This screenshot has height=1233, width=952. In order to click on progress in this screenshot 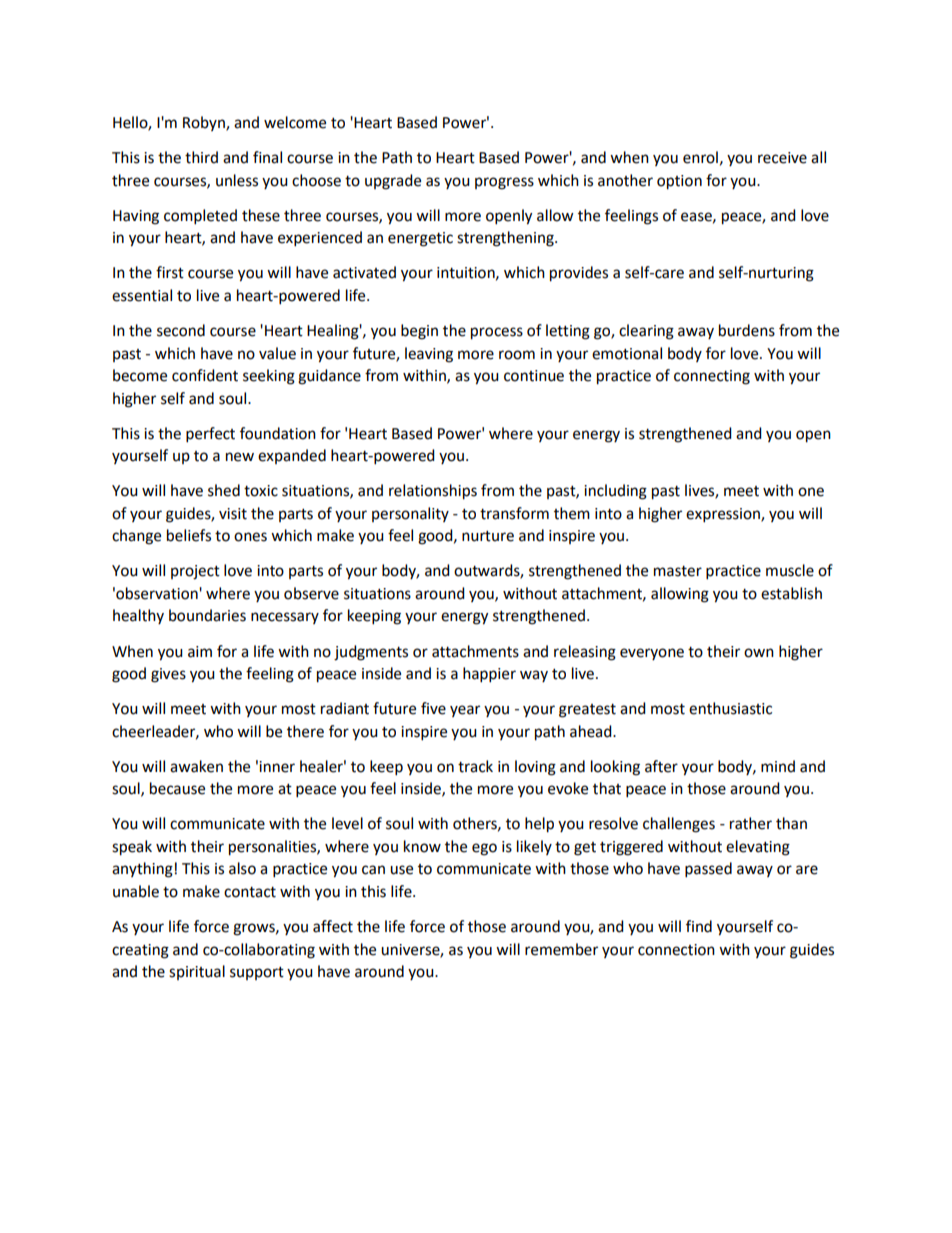, I will do `click(504, 183)`.
